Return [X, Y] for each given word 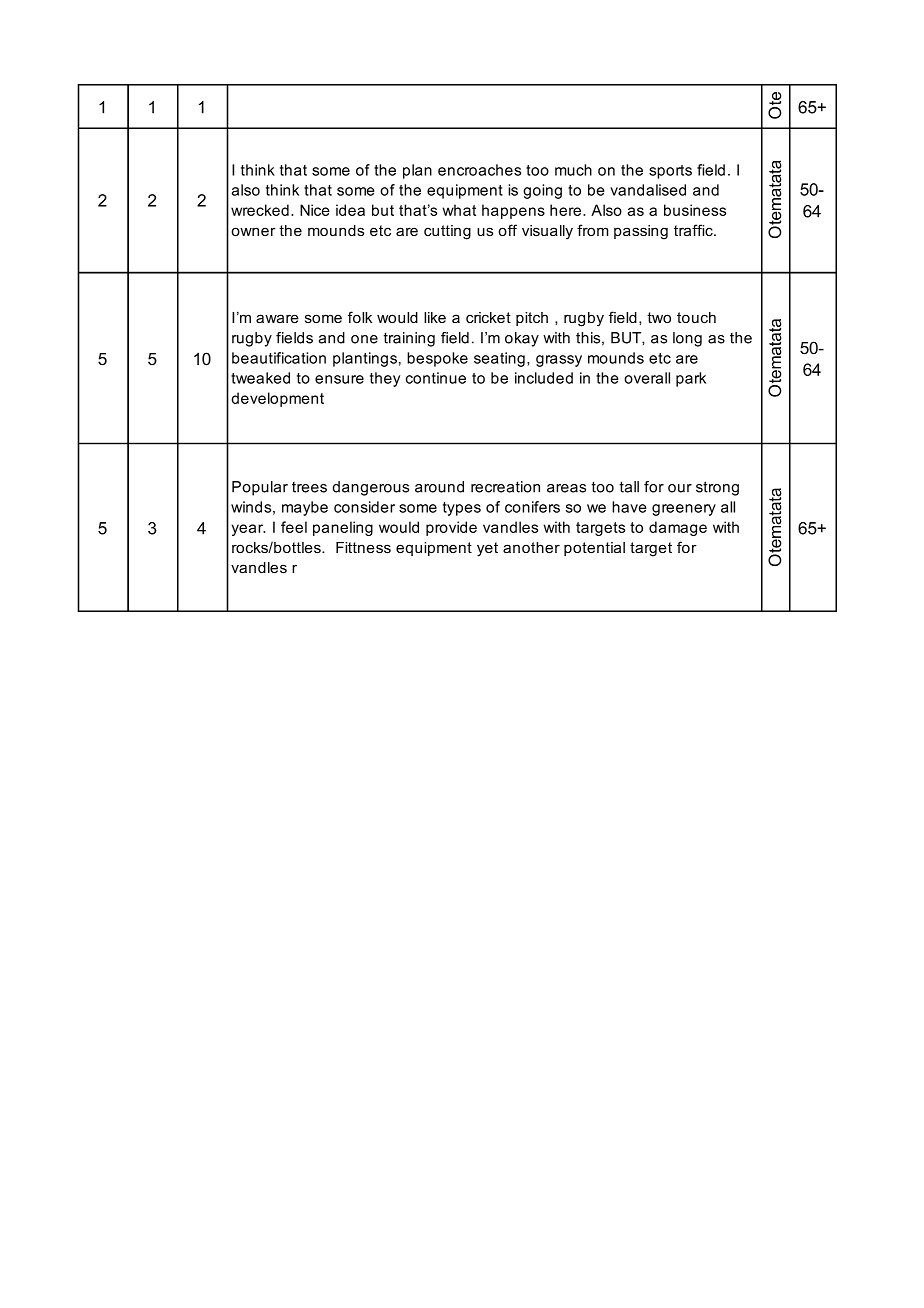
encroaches [479, 170]
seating [499, 359]
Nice [315, 210]
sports [670, 172]
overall [647, 378]
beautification [279, 358]
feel [294, 527]
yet [487, 549]
